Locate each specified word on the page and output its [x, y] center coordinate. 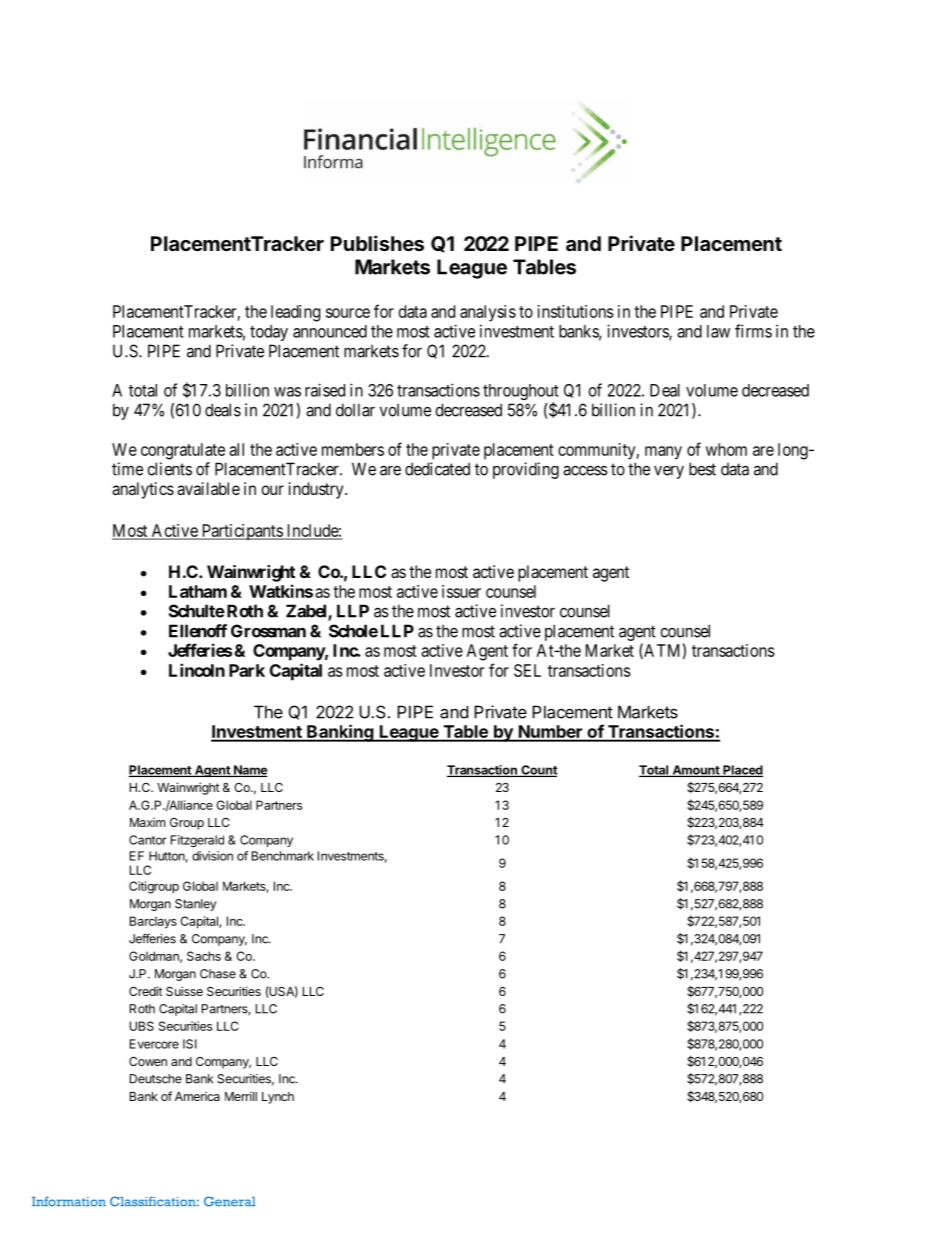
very [669, 472]
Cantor [148, 840]
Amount [696, 771]
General [230, 1201]
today [269, 333]
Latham [198, 591]
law [718, 331]
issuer [461, 591]
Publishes [377, 243]
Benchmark [283, 856]
